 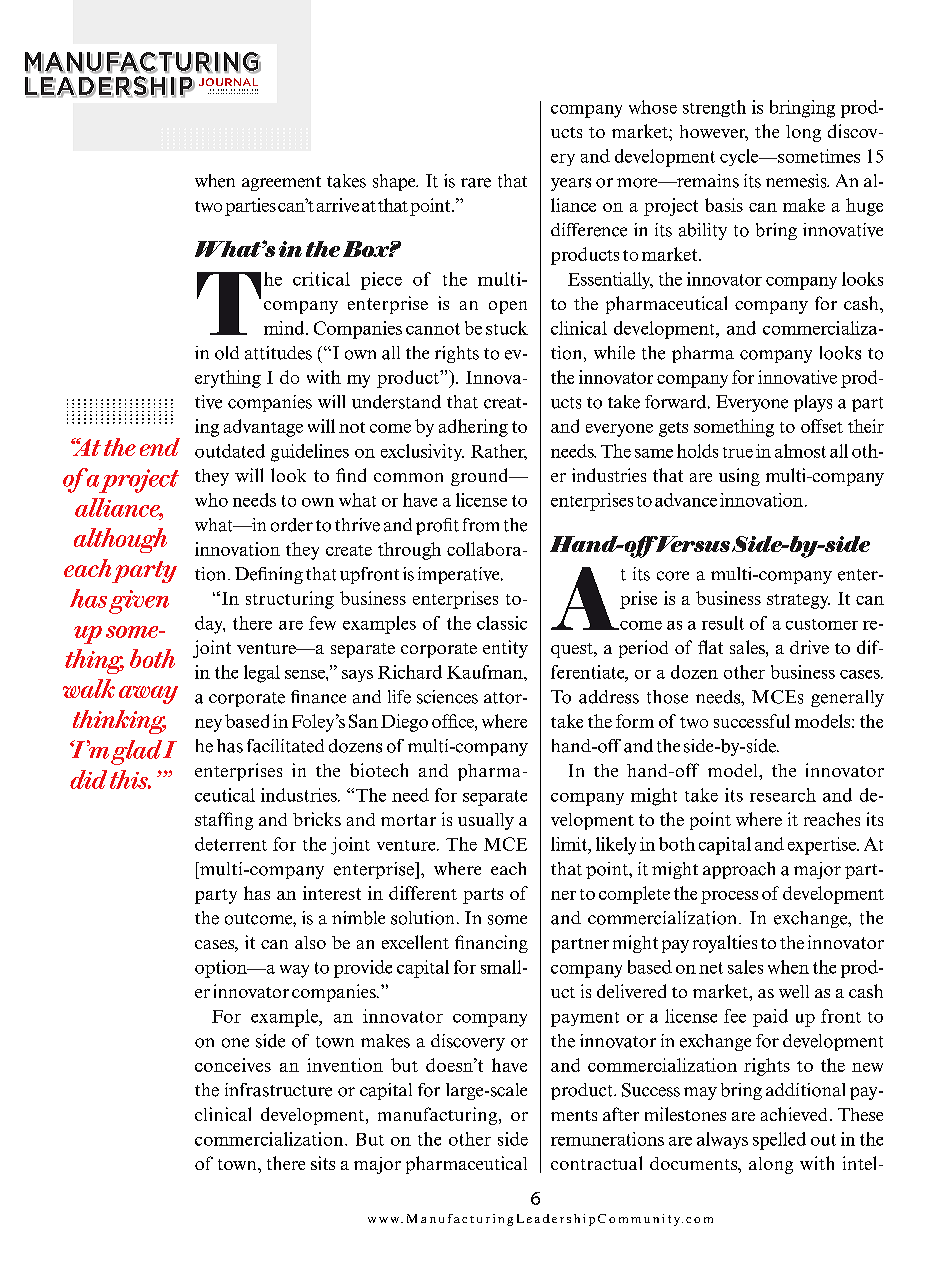 What do you see at coordinates (714, 108) in the screenshot?
I see `strength` at bounding box center [714, 108].
